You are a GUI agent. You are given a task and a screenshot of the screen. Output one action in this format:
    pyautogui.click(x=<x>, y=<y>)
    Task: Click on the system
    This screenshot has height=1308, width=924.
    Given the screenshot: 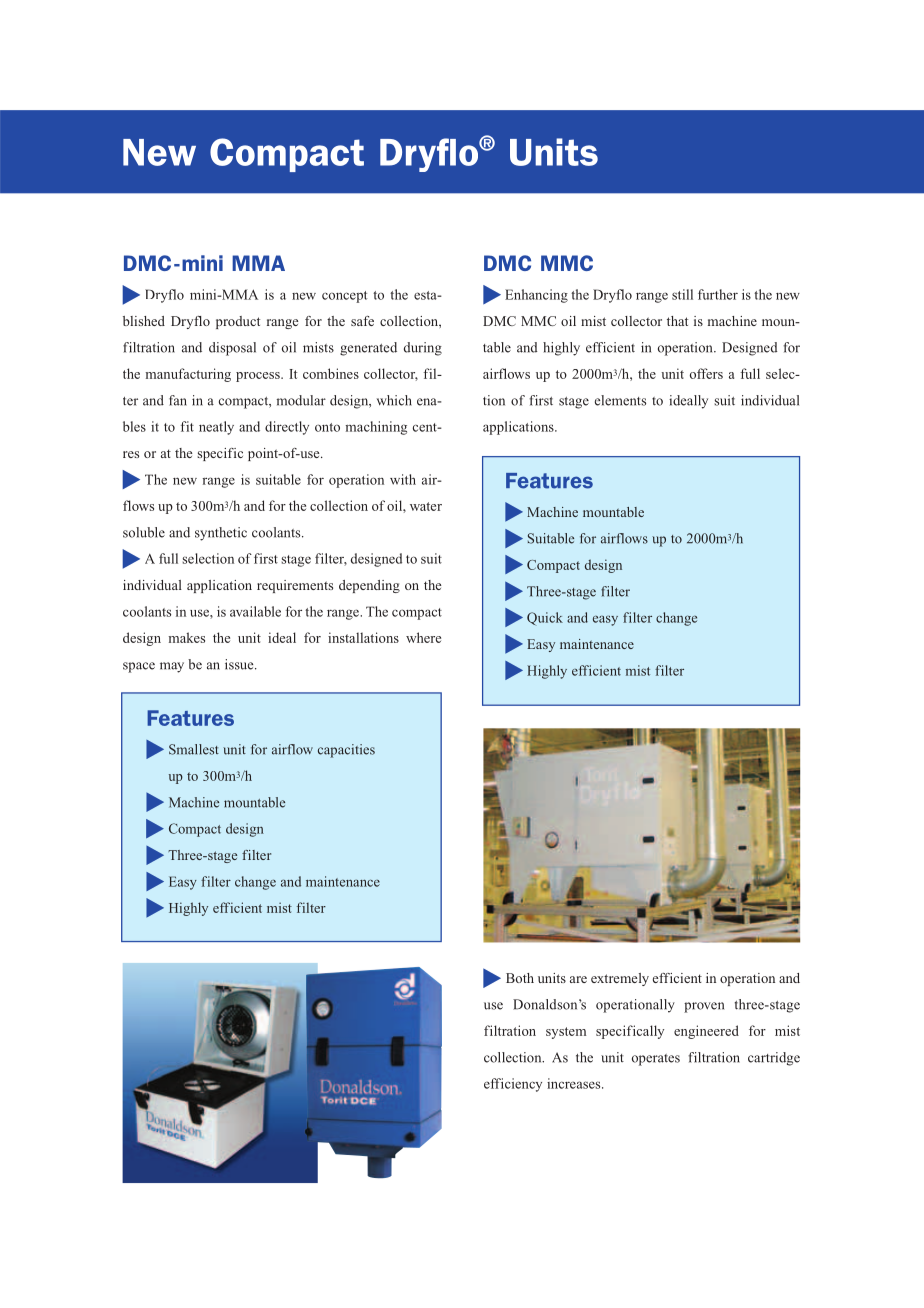 What is the action you would take?
    pyautogui.click(x=566, y=1033)
